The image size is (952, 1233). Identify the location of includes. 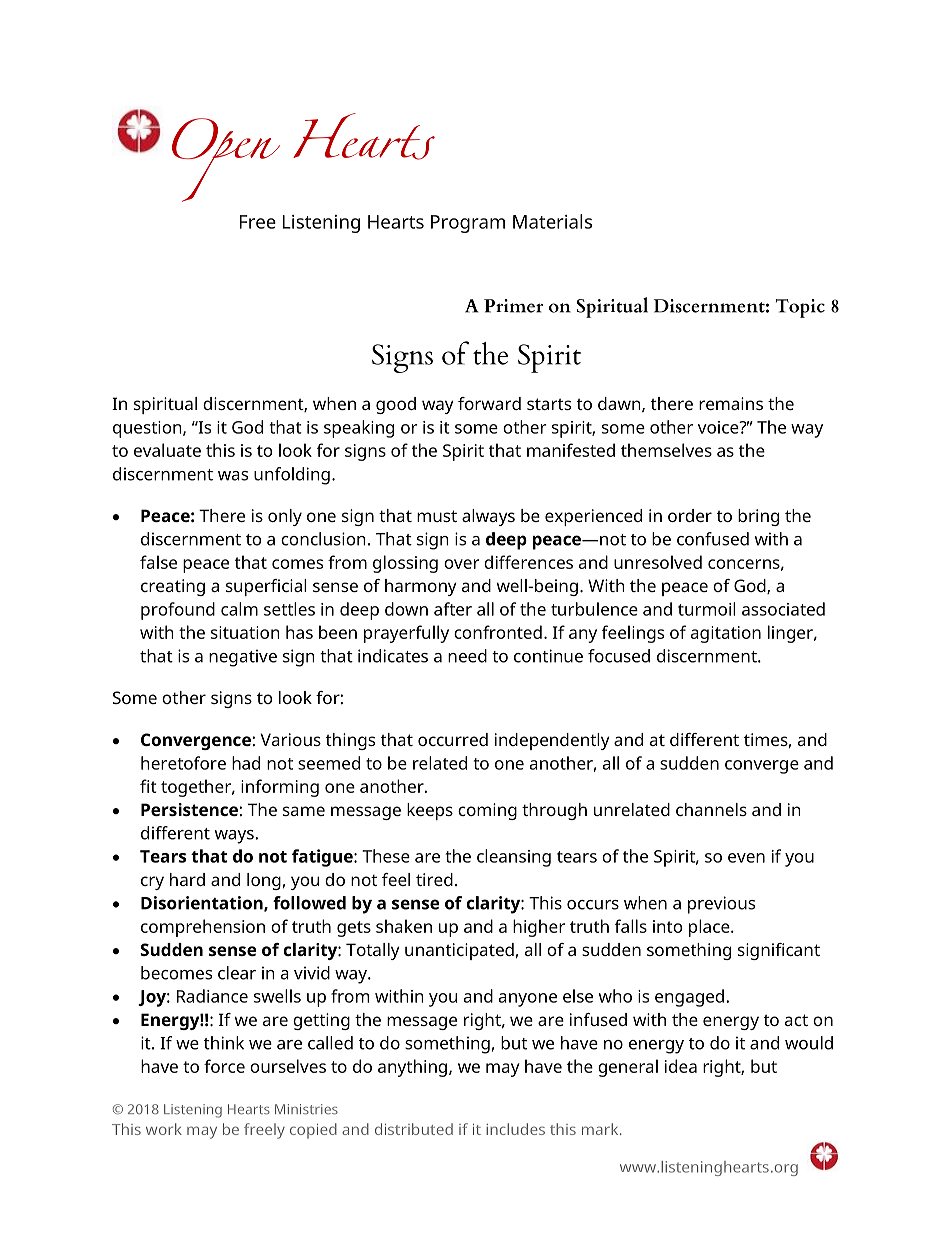
(515, 1129).
